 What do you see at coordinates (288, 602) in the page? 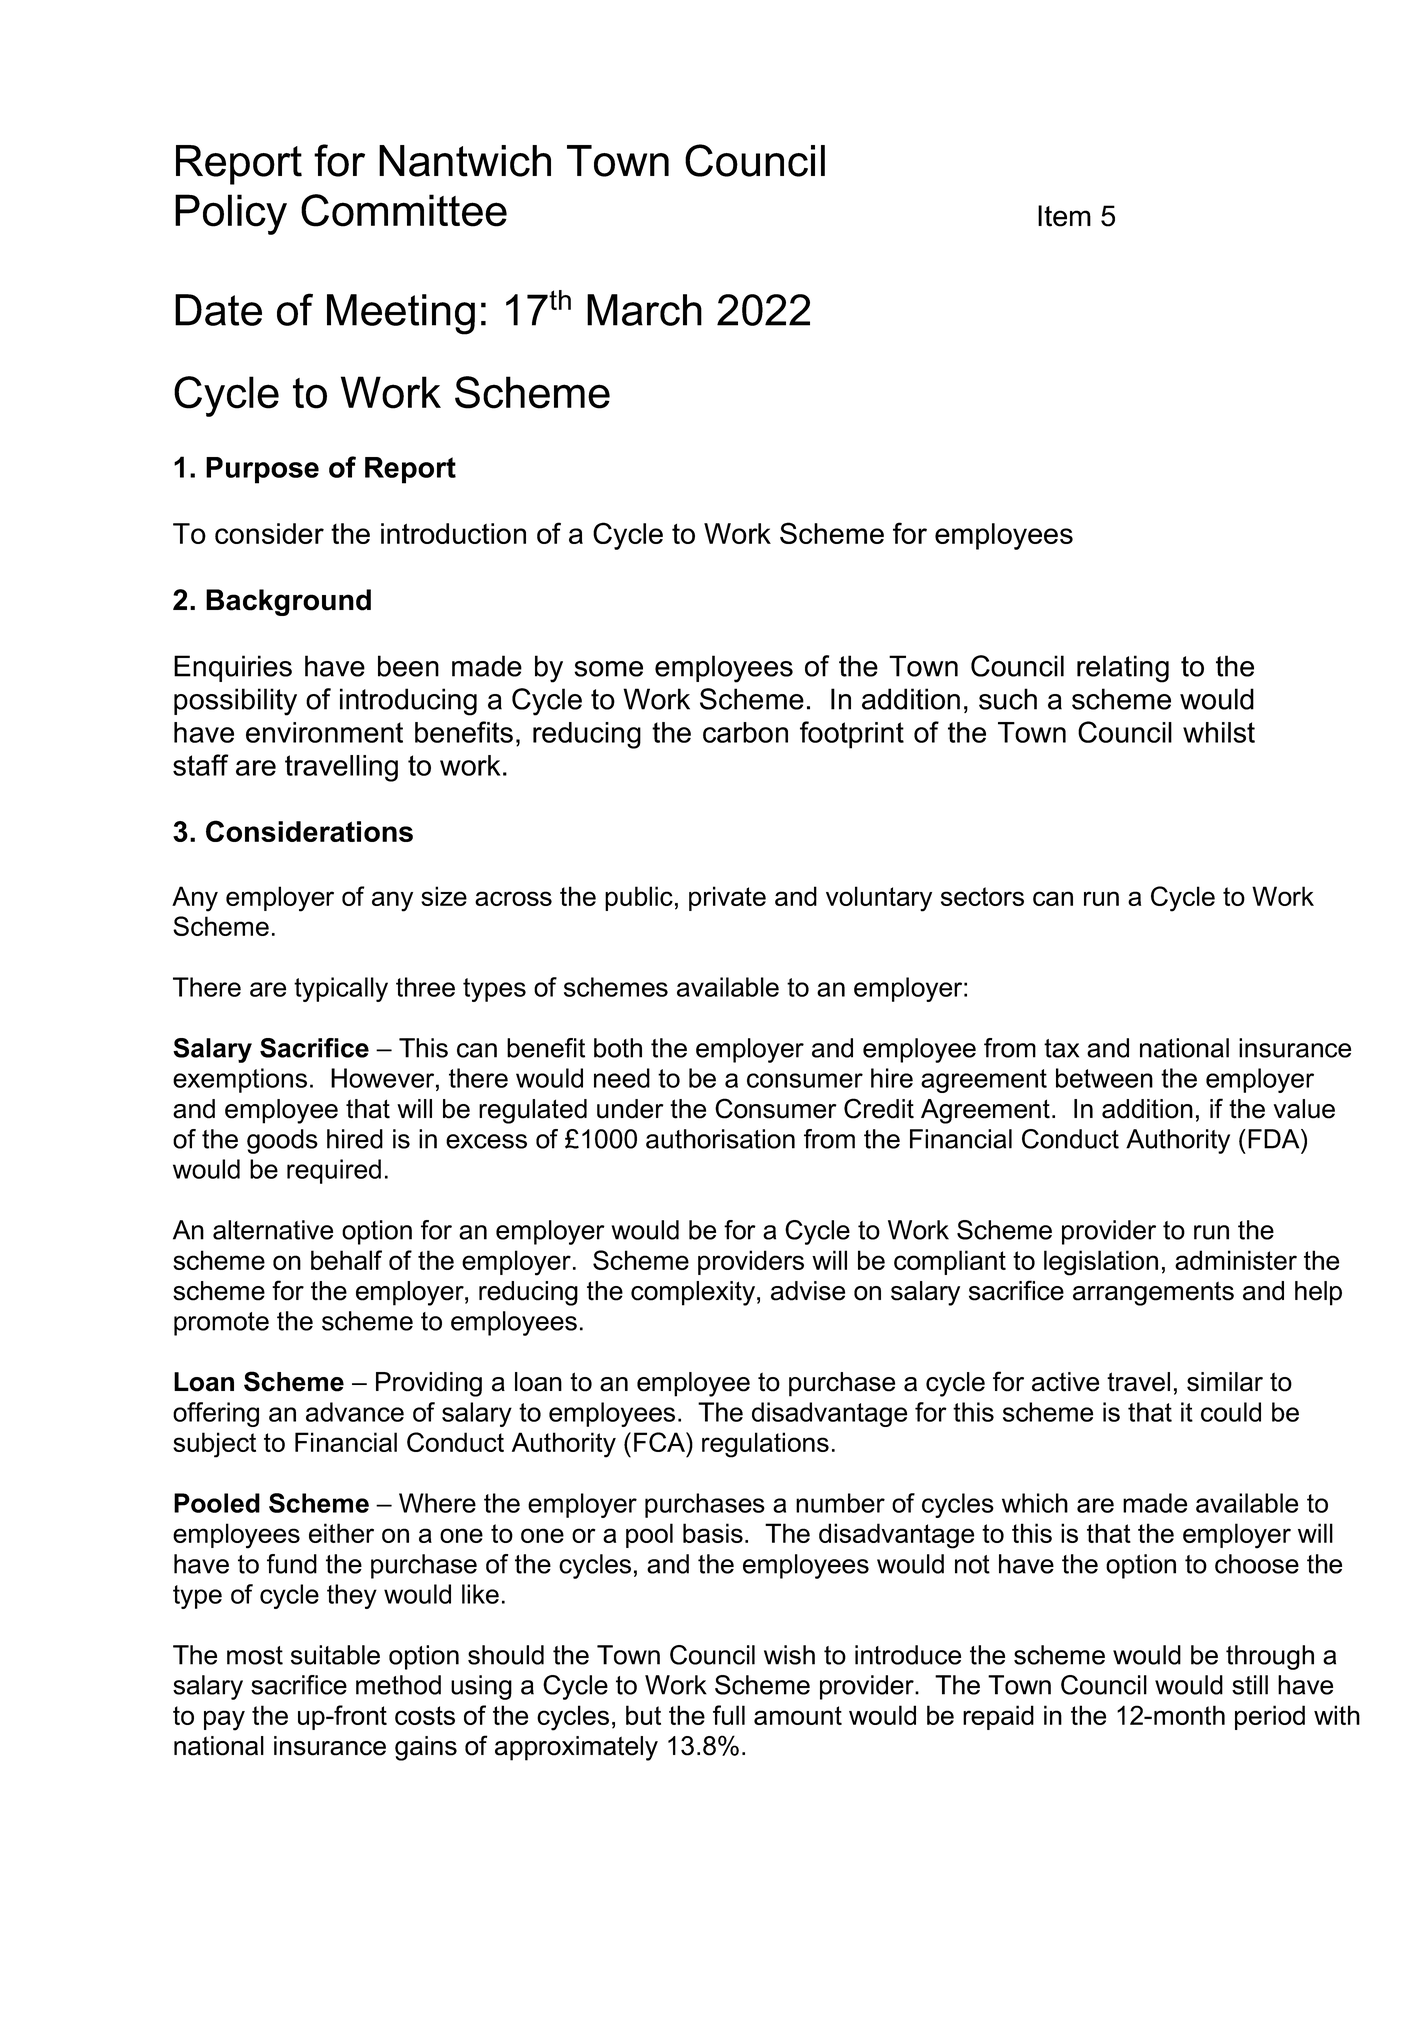
I see `Background` at bounding box center [288, 602].
